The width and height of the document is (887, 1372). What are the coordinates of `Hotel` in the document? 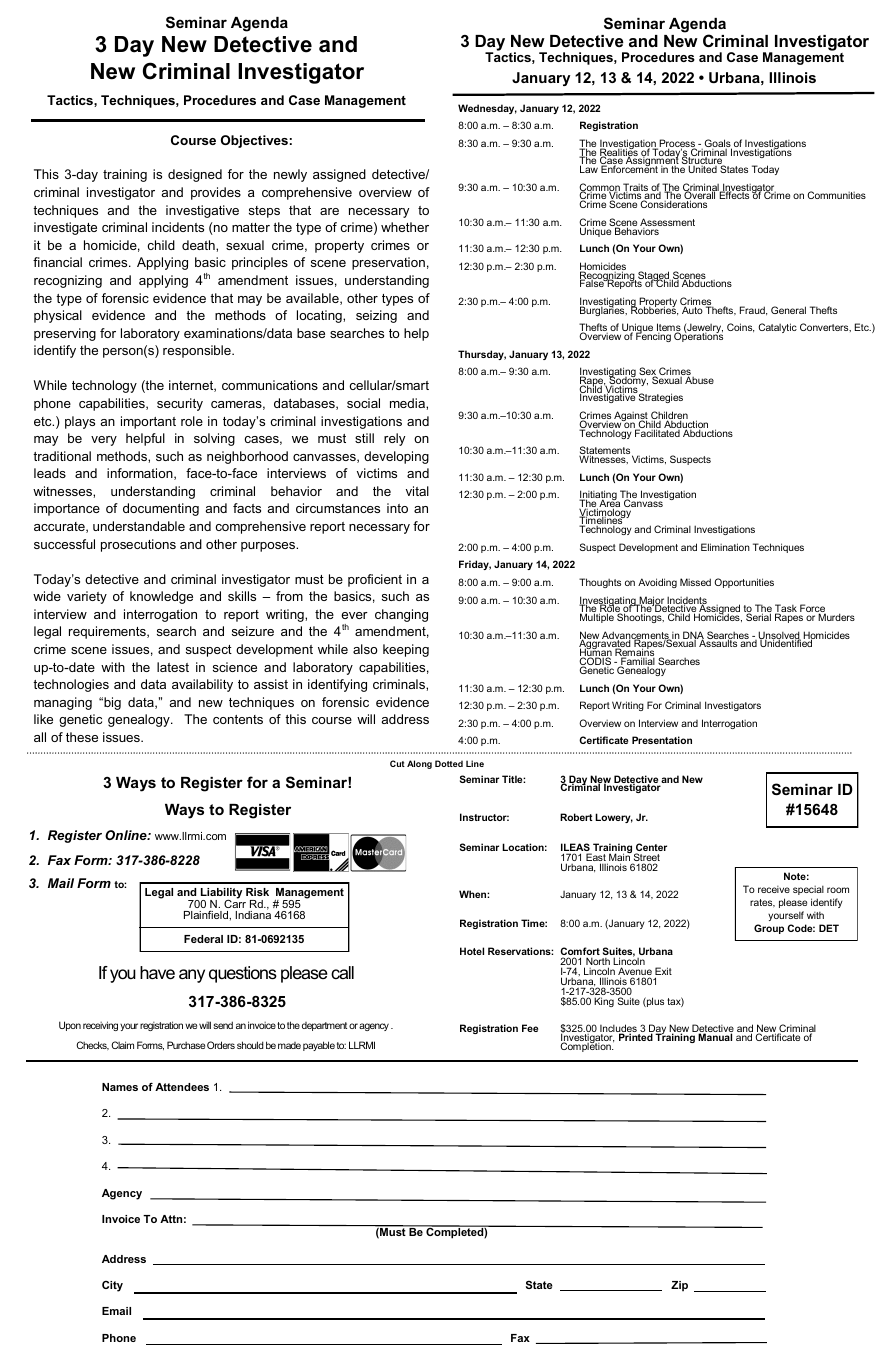 It's located at (472, 951).
